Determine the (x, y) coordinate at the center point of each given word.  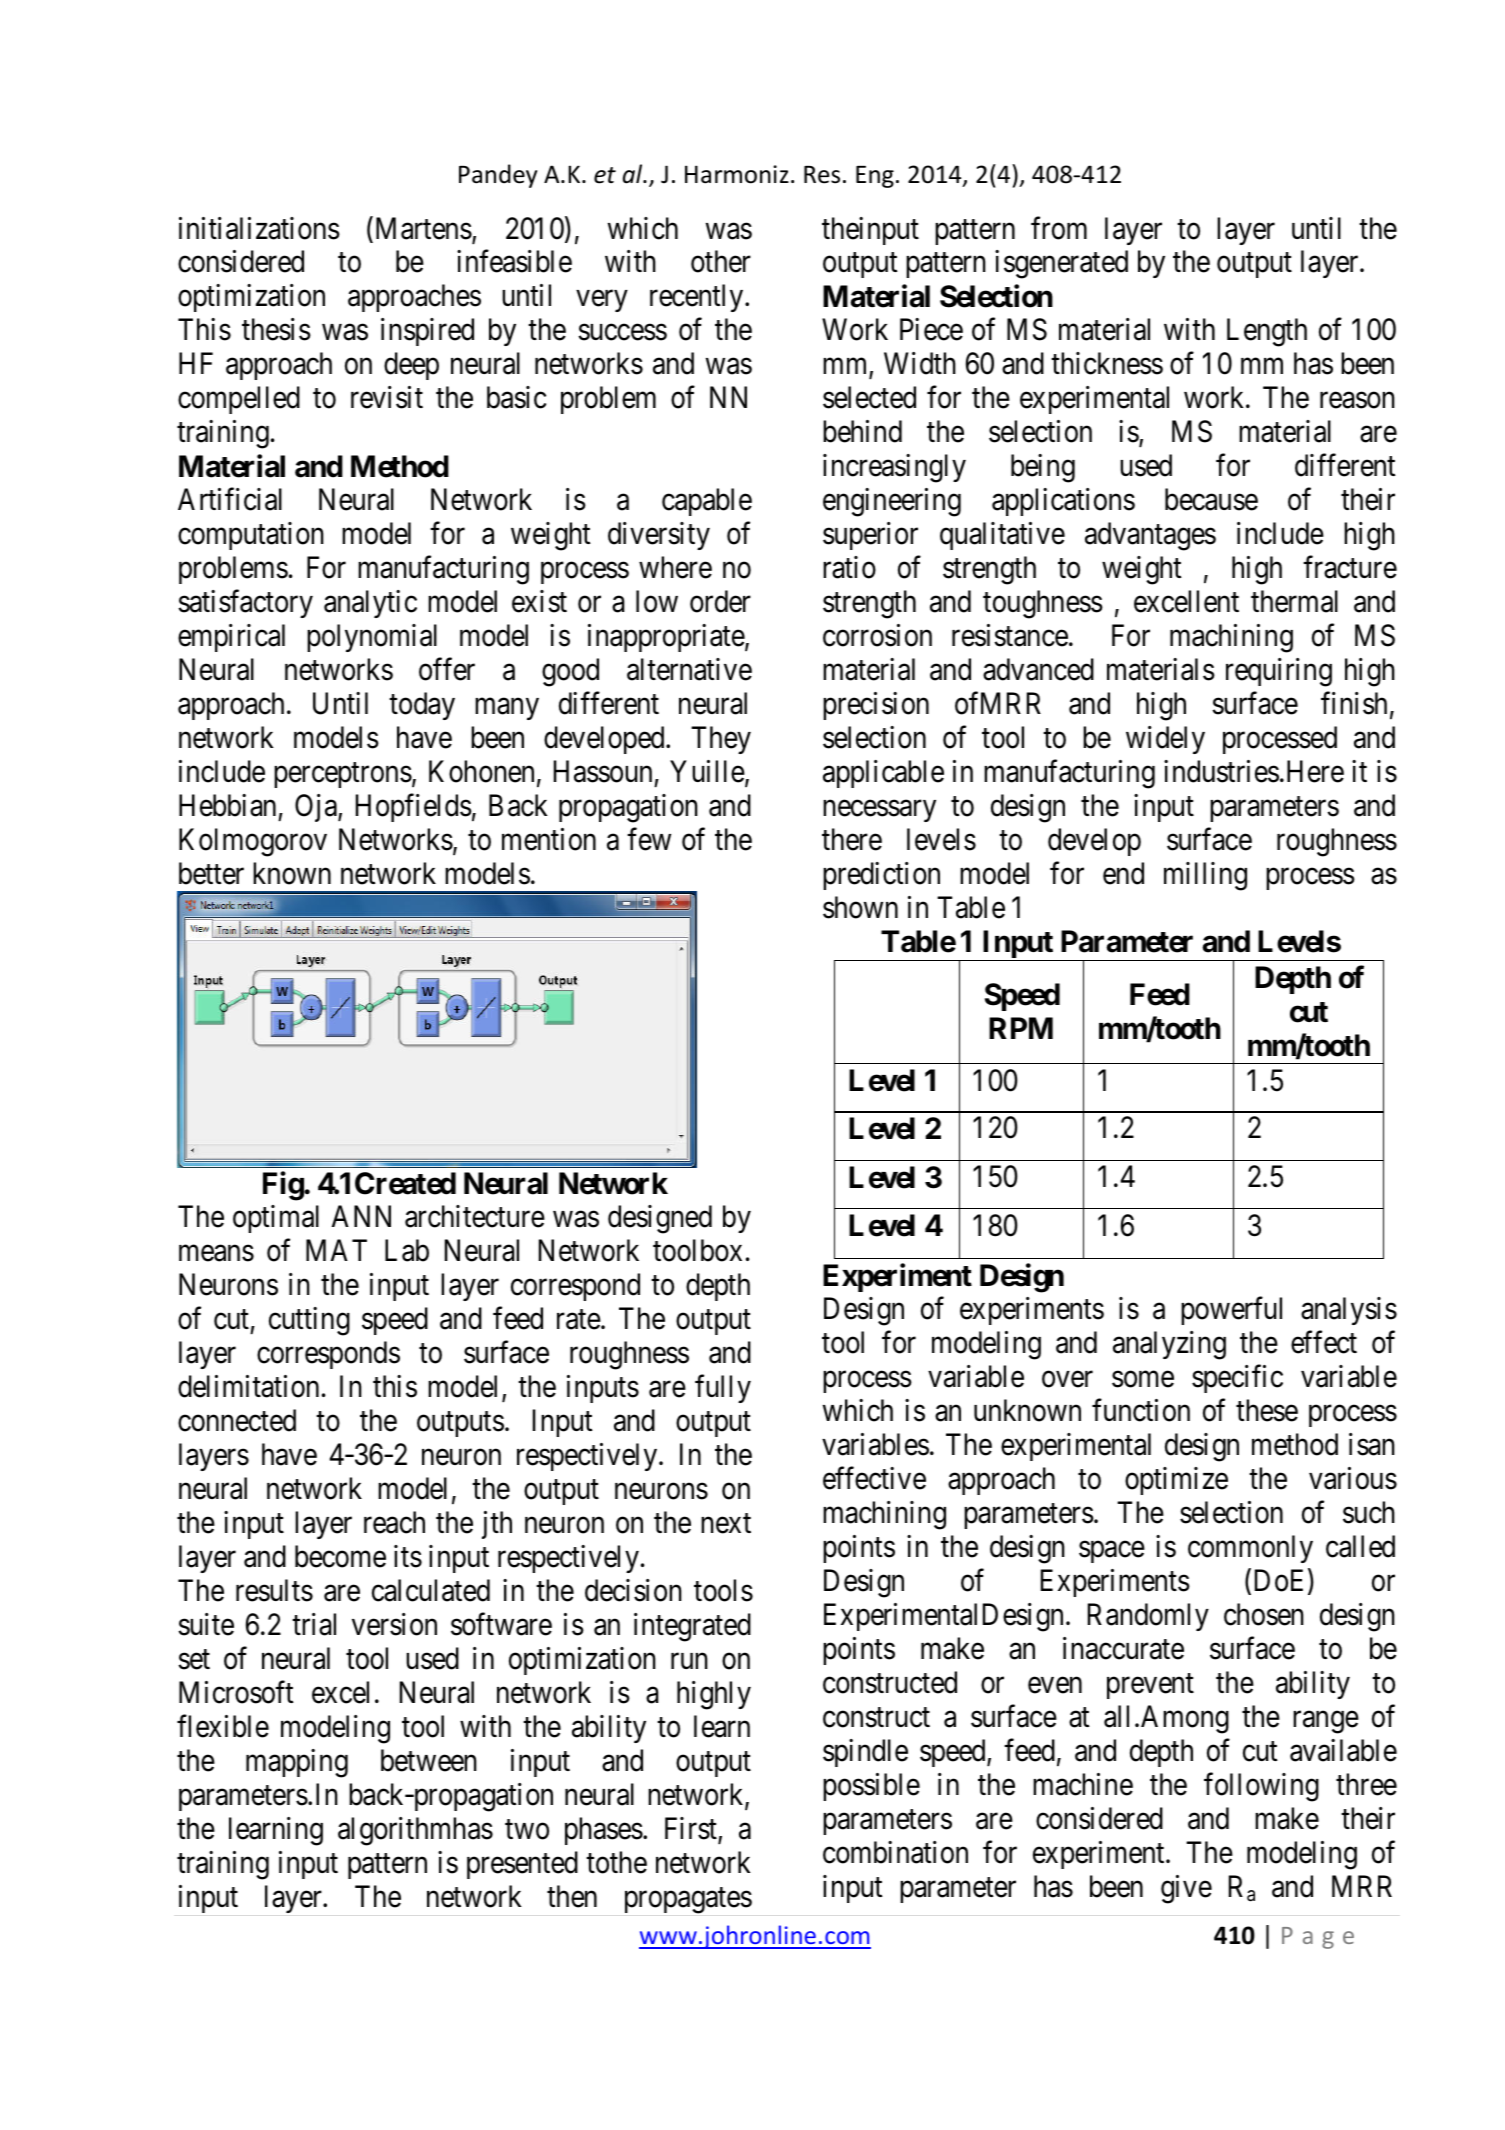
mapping (297, 1763)
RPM (1021, 1028)
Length (1267, 332)
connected (237, 1420)
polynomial (372, 638)
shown (860, 907)
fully (723, 1389)
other (721, 261)
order (720, 601)
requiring (1279, 672)
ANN (361, 1216)
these (1267, 1410)
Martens (422, 229)
